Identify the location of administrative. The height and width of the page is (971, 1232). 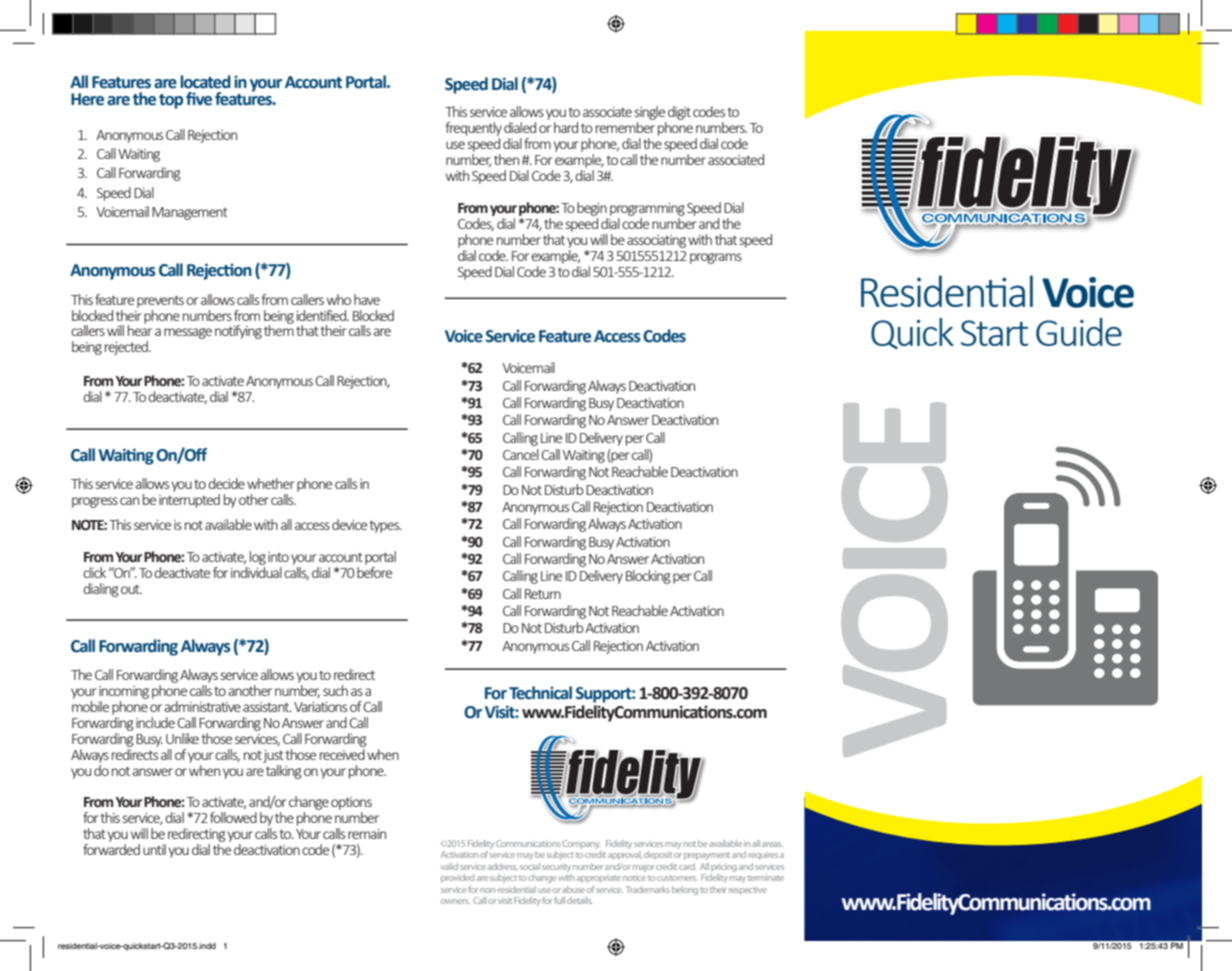
(202, 706).
